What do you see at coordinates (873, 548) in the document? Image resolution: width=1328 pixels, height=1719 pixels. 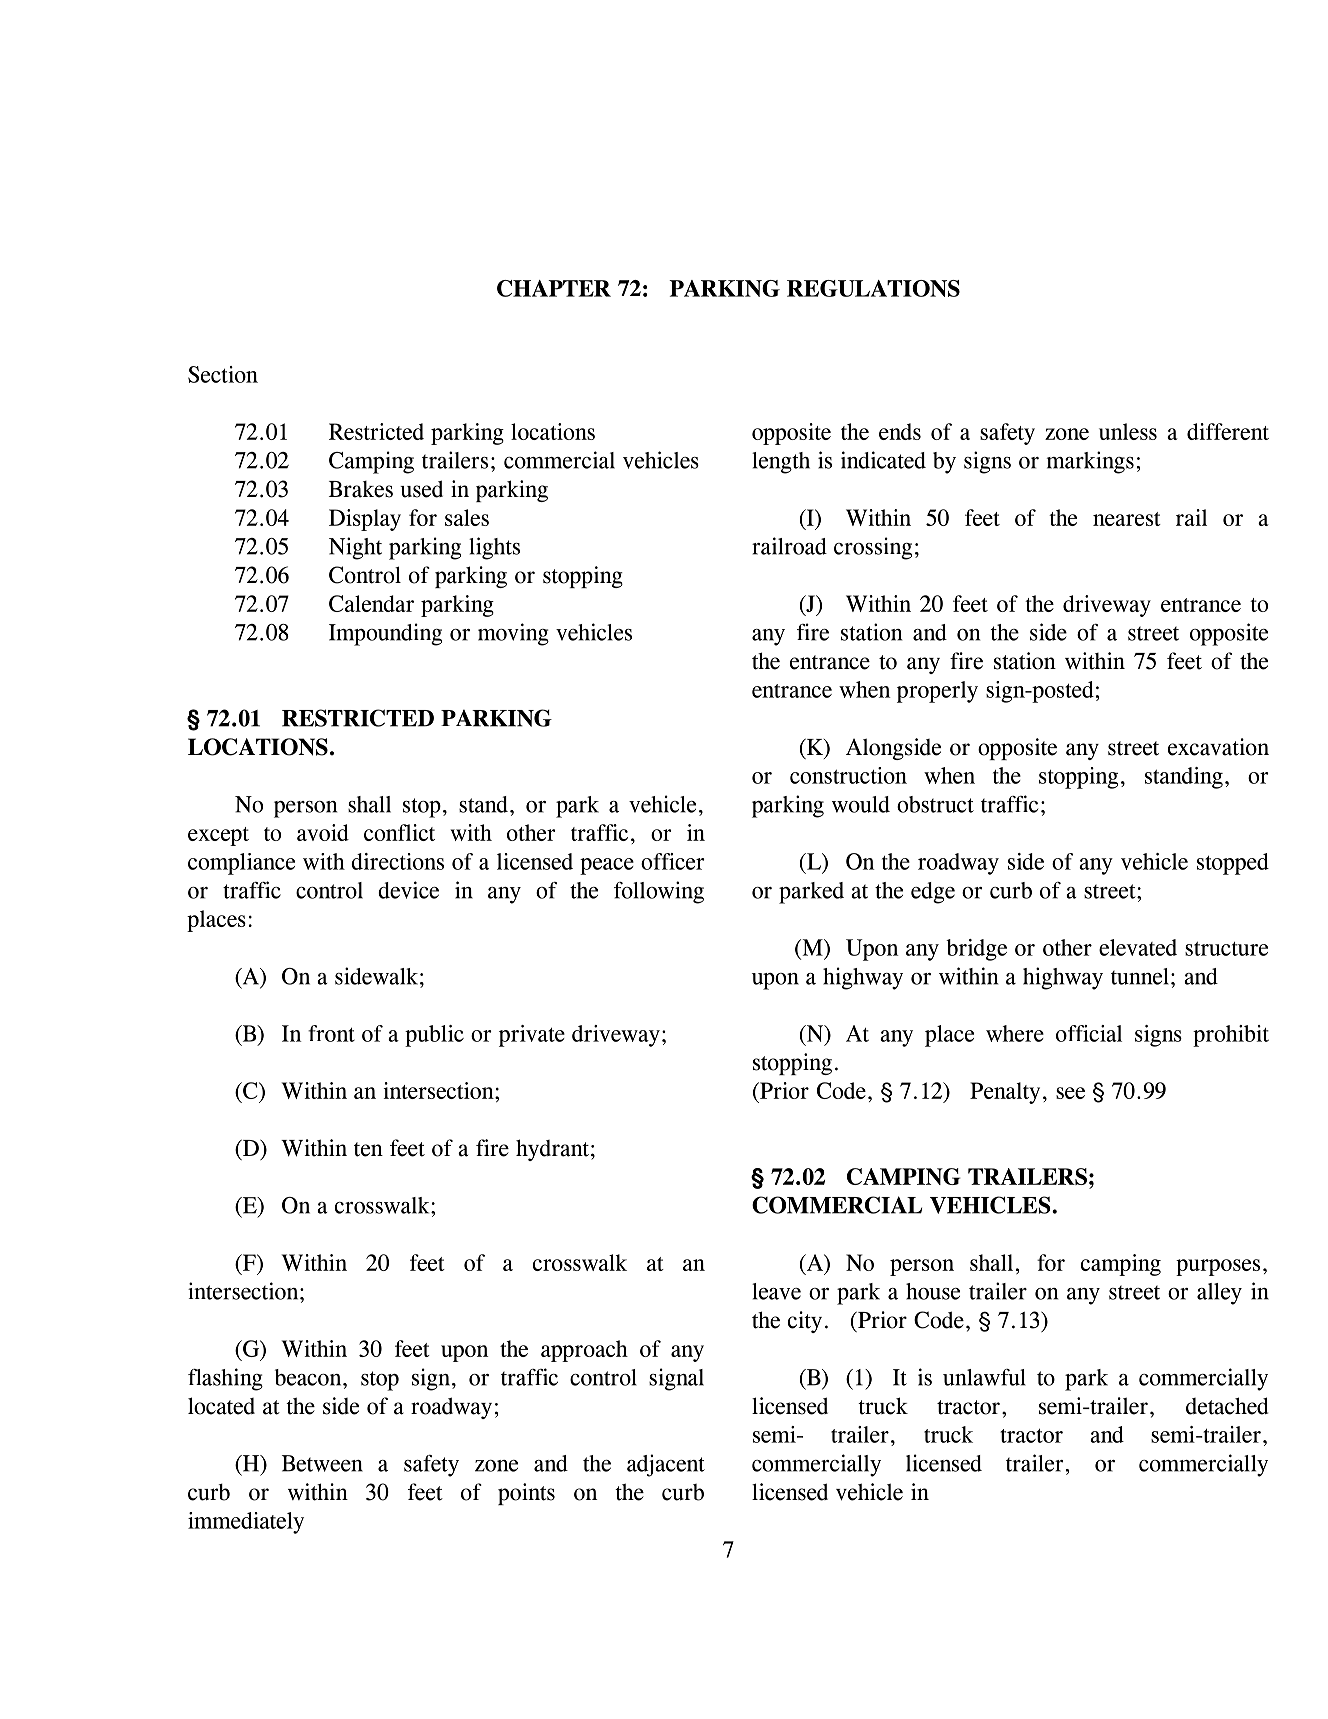 I see `crossing` at bounding box center [873, 548].
